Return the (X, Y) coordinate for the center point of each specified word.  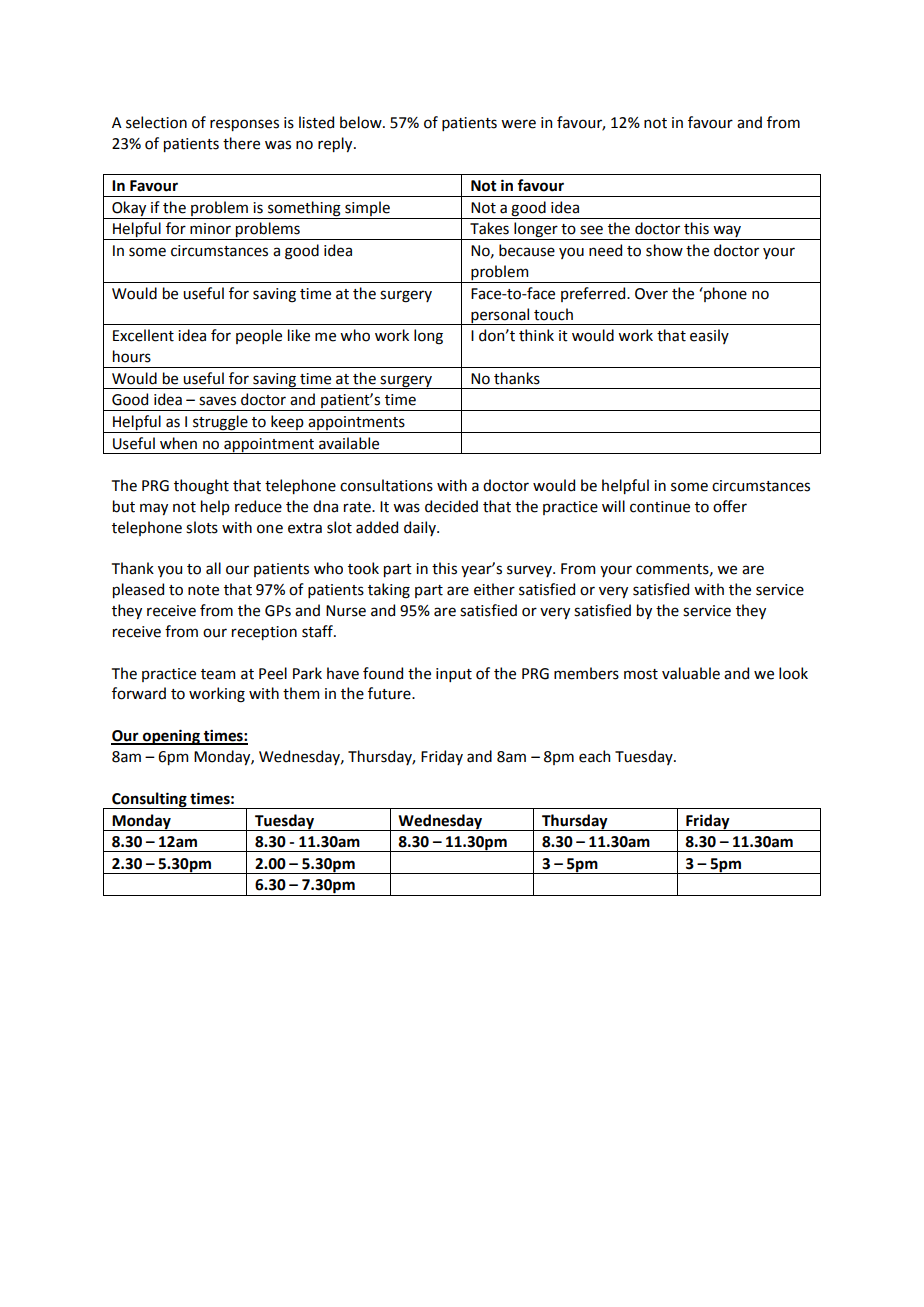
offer (730, 506)
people (259, 336)
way (727, 232)
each (594, 756)
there (241, 143)
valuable (691, 673)
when (178, 443)
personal (500, 316)
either (494, 589)
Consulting (149, 800)
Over (651, 294)
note (203, 590)
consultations (386, 485)
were (518, 124)
